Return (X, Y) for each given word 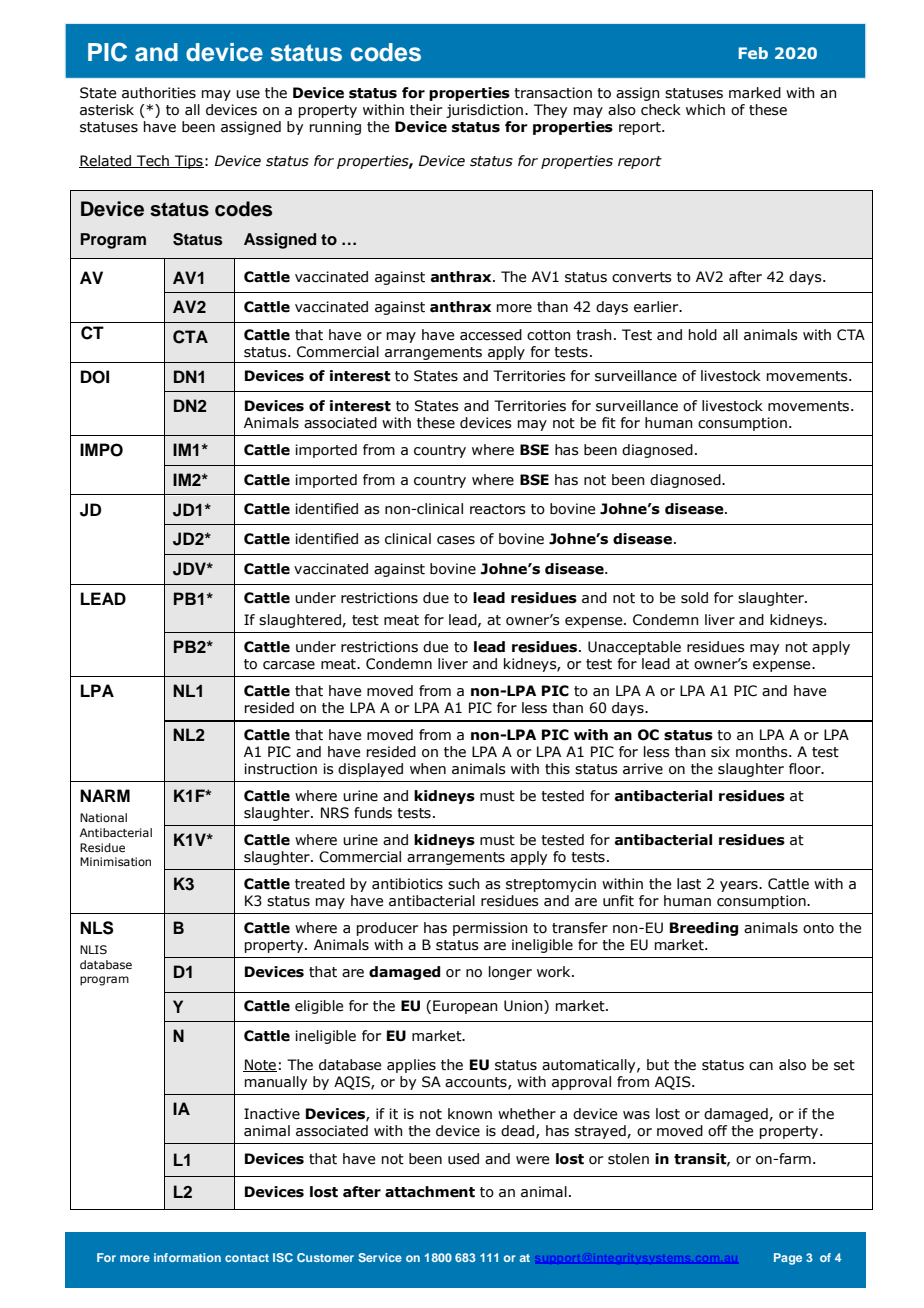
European (465, 1007)
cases (456, 540)
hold (703, 335)
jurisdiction (484, 111)
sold (694, 598)
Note (260, 1065)
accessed (491, 335)
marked (755, 93)
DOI (95, 377)
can (761, 1066)
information (187, 1257)
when (428, 769)
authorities (159, 93)
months (763, 752)
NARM (105, 795)
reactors (498, 509)
